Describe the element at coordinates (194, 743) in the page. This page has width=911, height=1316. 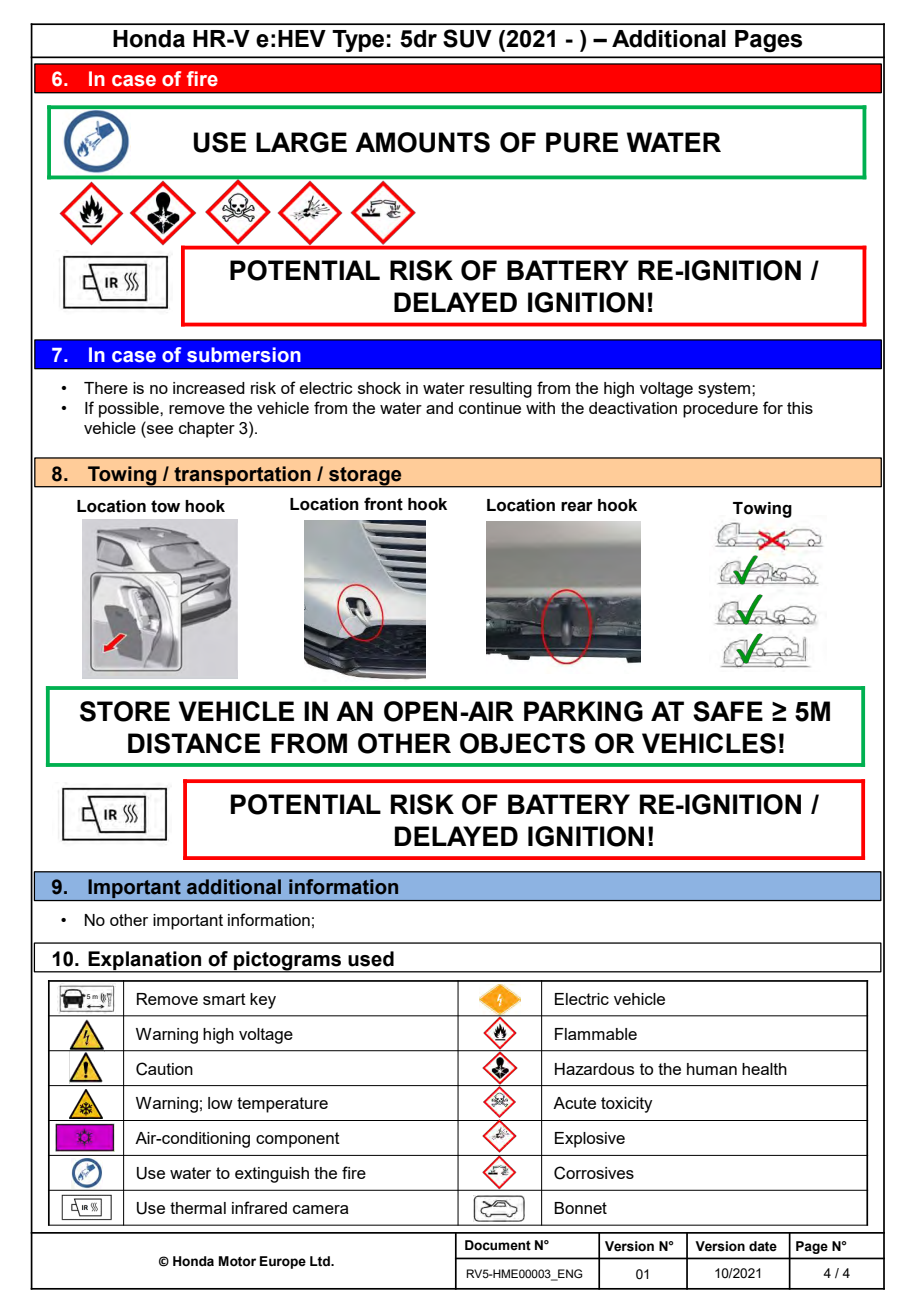
I see `DISTANCE` at that location.
